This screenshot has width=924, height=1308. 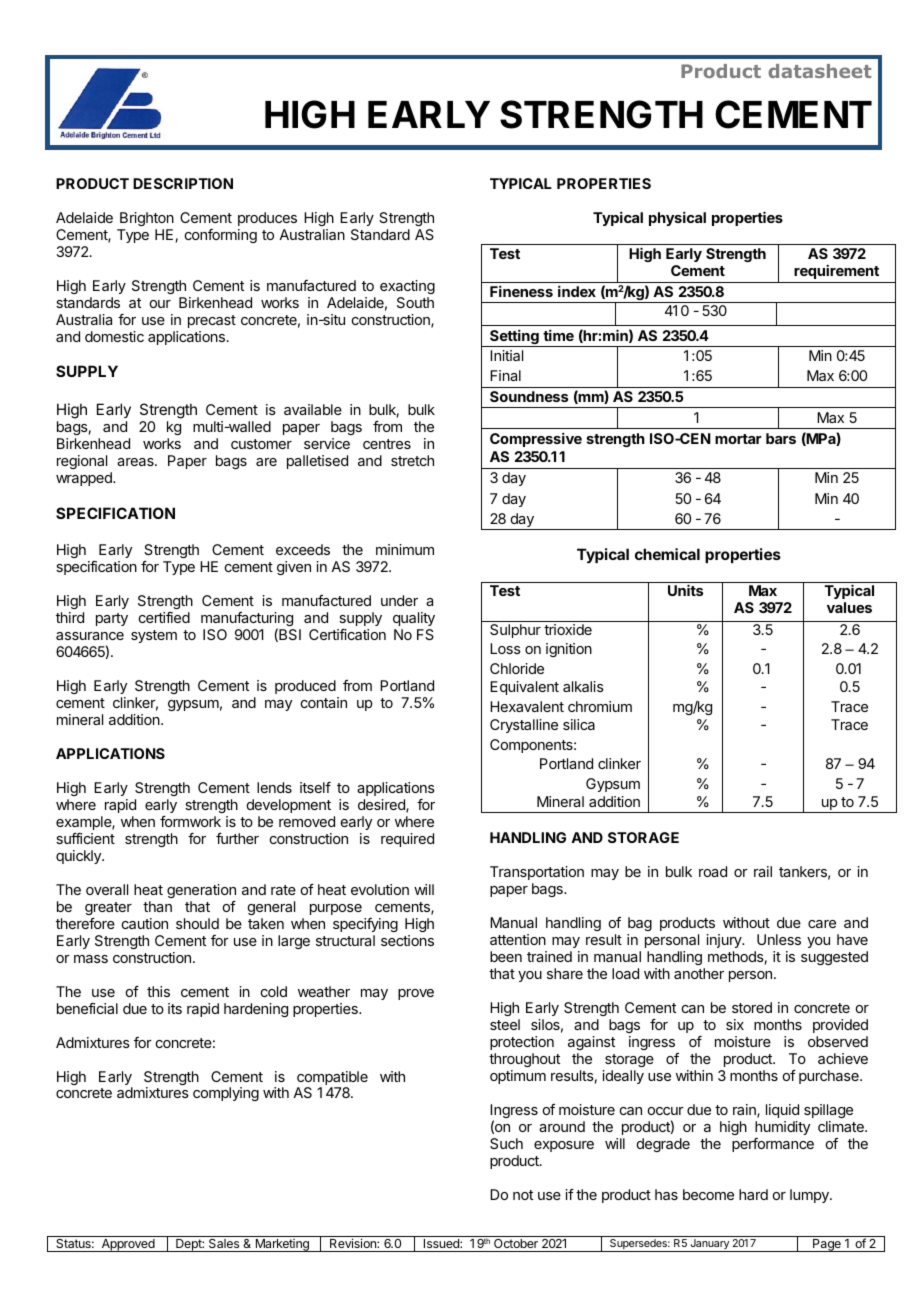 What do you see at coordinates (145, 923) in the screenshot?
I see `caution` at bounding box center [145, 923].
